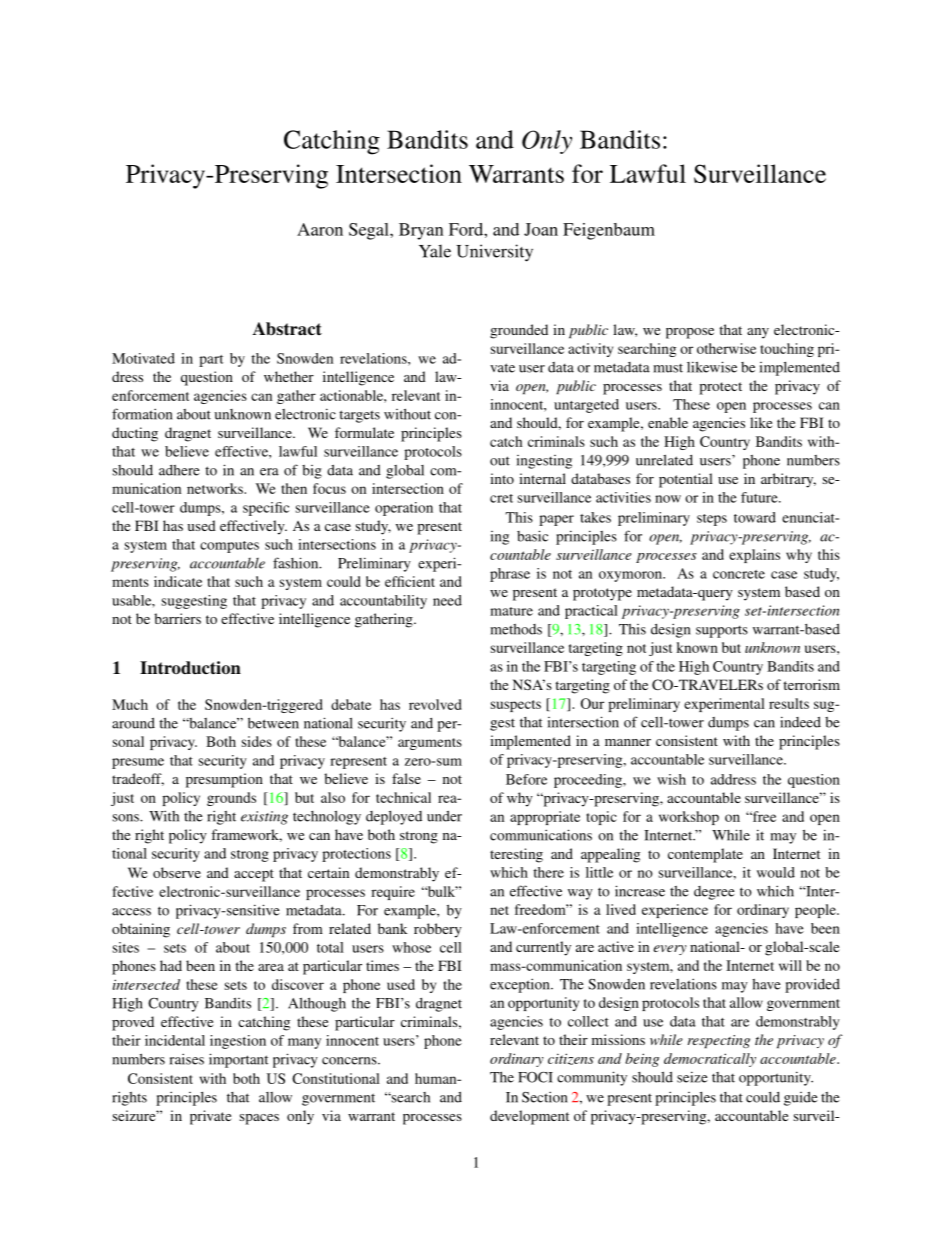  Describe the element at coordinates (229, 547) in the screenshot. I see `computes` at that location.
